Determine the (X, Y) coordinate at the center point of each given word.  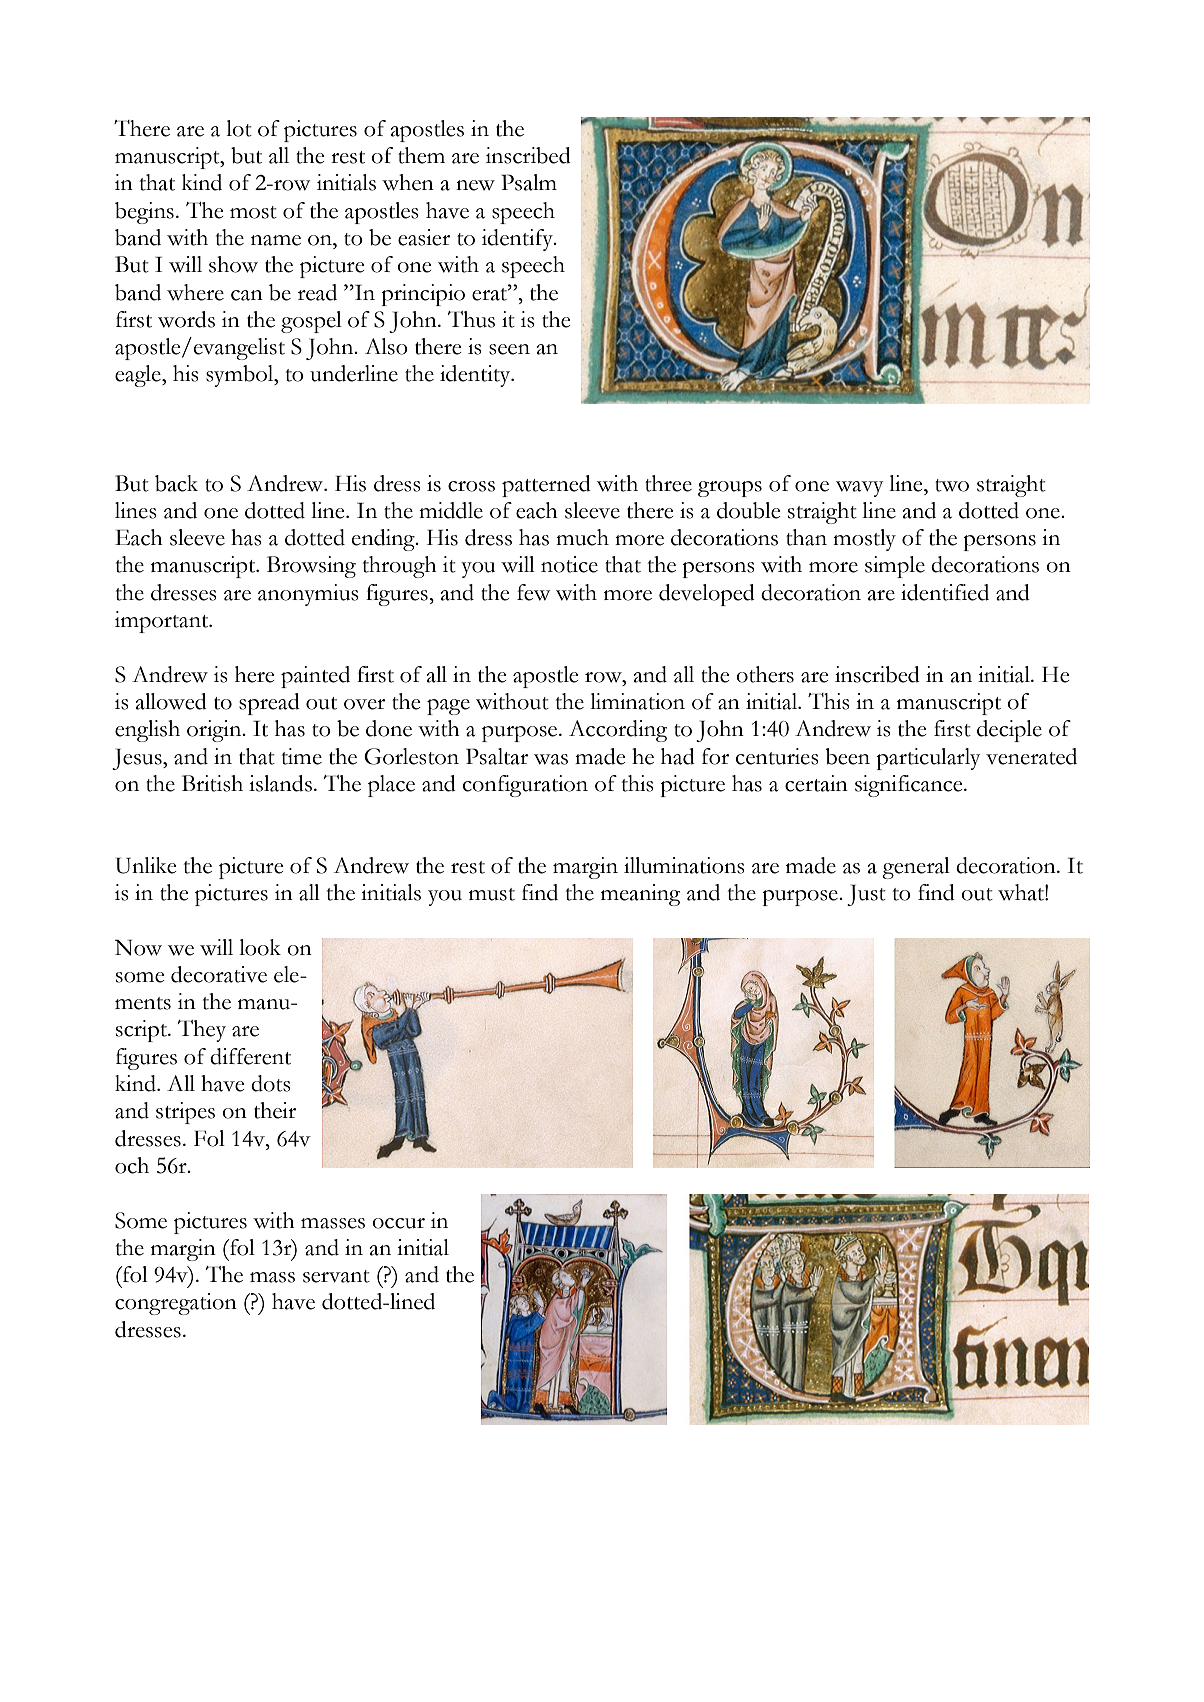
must (492, 894)
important (163, 622)
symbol (241, 376)
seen (509, 349)
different (250, 1056)
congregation (176, 1304)
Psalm (529, 182)
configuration (525, 786)
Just (866, 895)
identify (518, 240)
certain (816, 783)
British (212, 783)
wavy (859, 489)
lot (239, 128)
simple (895, 567)
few (533, 592)
